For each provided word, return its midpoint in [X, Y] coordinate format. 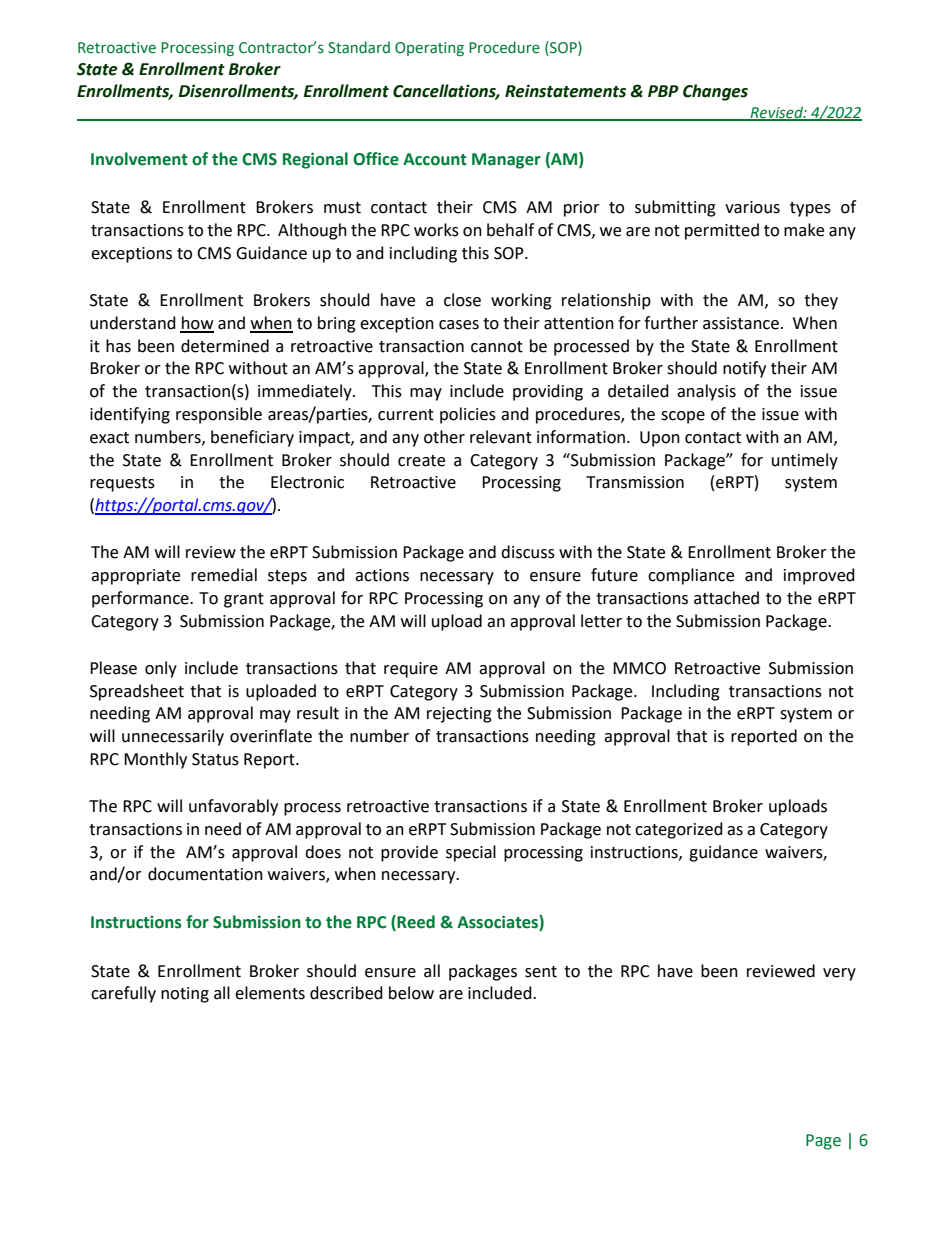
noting [185, 995]
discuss [528, 552]
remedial [224, 575]
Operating [429, 49]
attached [726, 598]
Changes [715, 92]
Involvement [139, 159]
